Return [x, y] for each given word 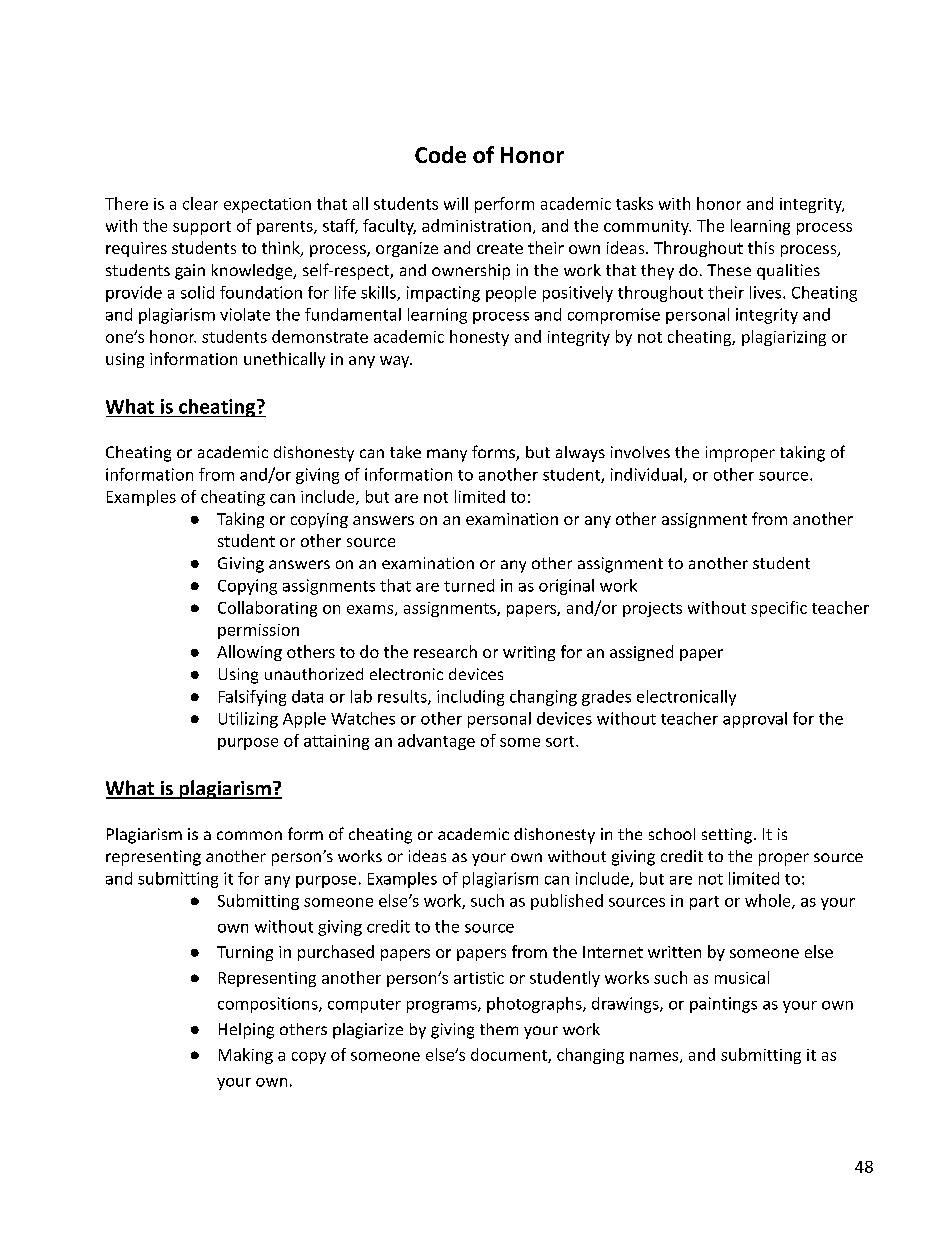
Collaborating [267, 609]
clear [200, 203]
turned [469, 585]
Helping [246, 1031]
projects [652, 609]
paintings [723, 1005]
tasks [634, 203]
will [456, 203]
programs [443, 1007]
